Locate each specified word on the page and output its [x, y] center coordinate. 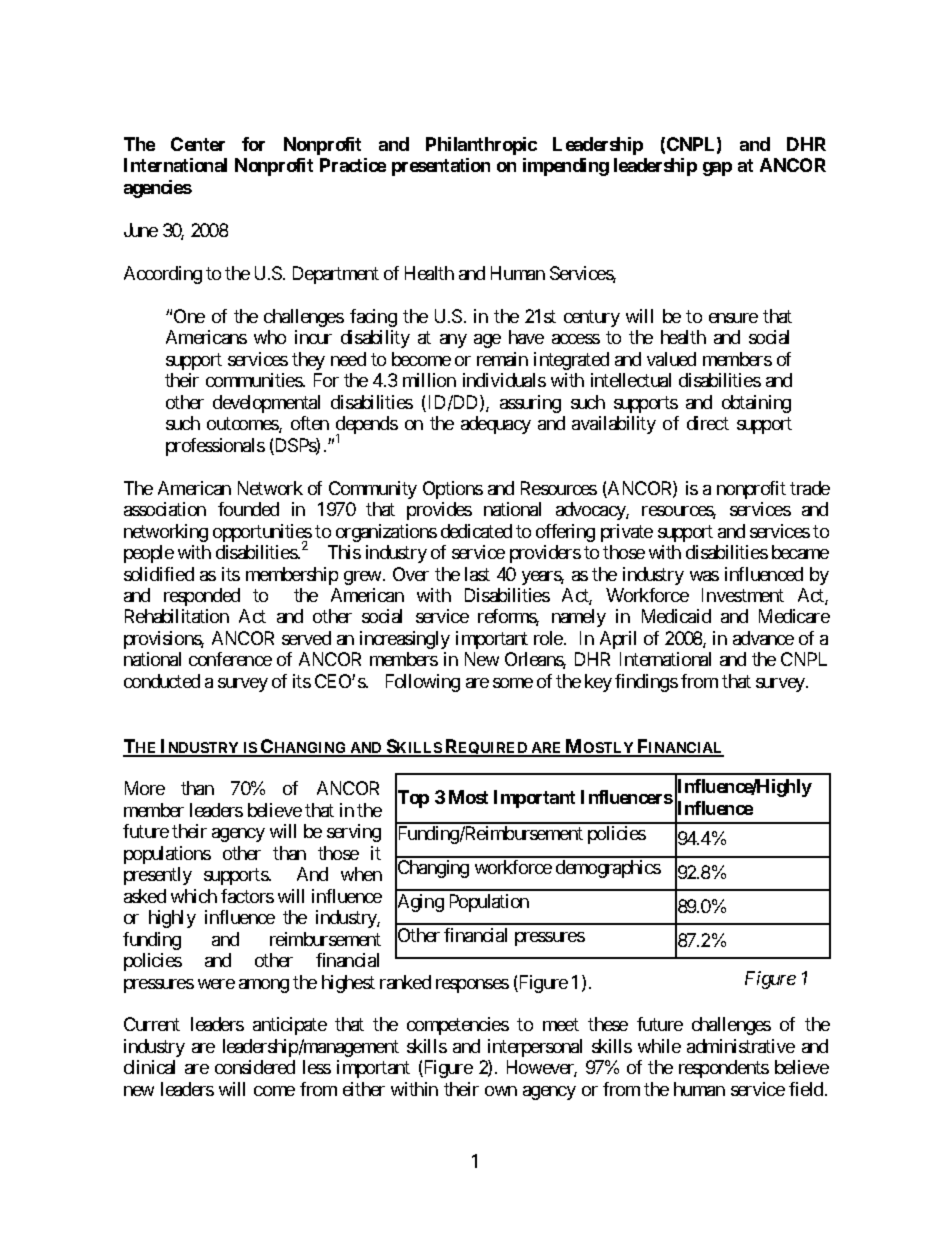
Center [198, 144]
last [477, 574]
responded [202, 597]
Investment [743, 595]
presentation [441, 167]
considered [255, 1067]
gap [717, 169]
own [501, 1091]
